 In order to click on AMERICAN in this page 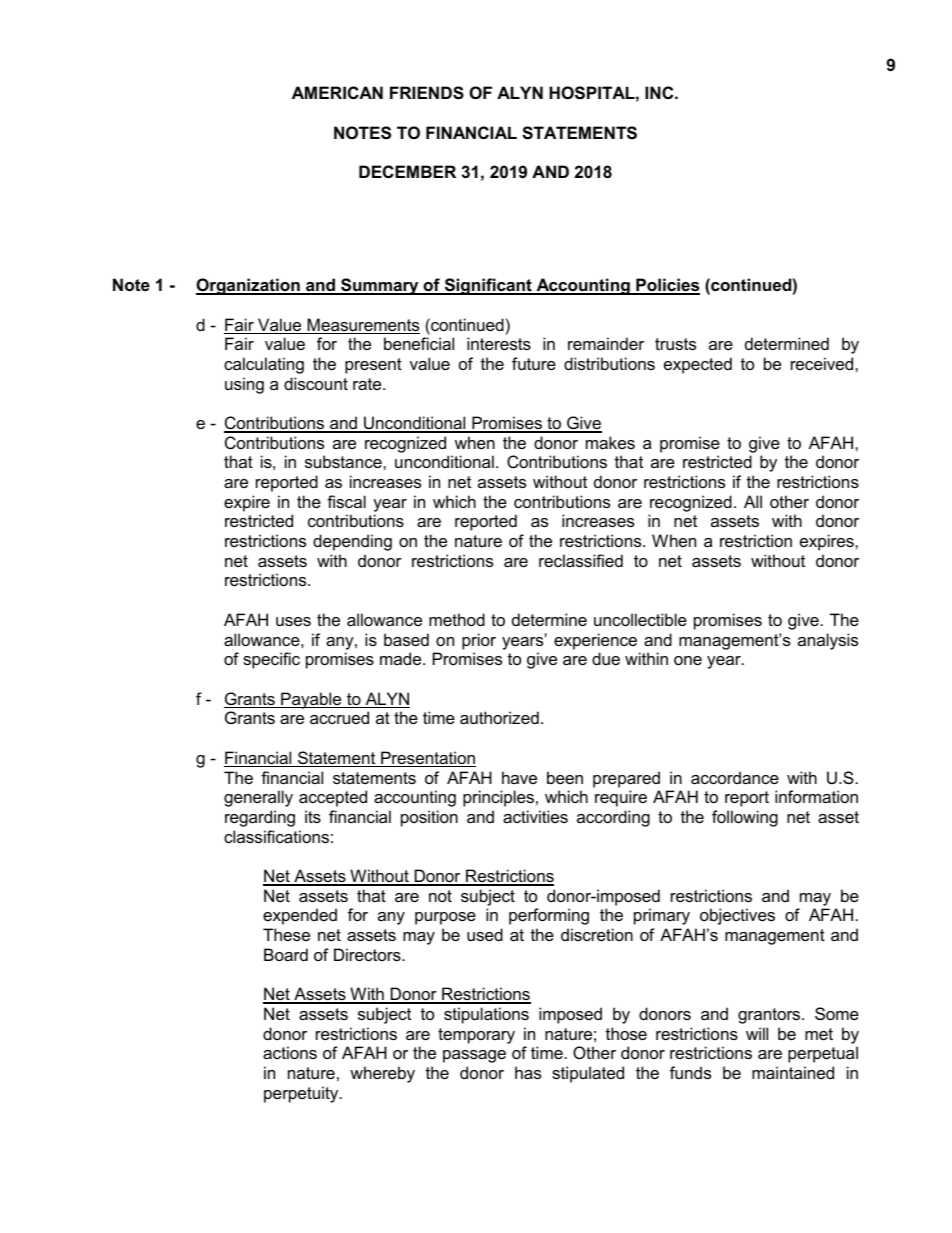, I will do `click(337, 92)`.
